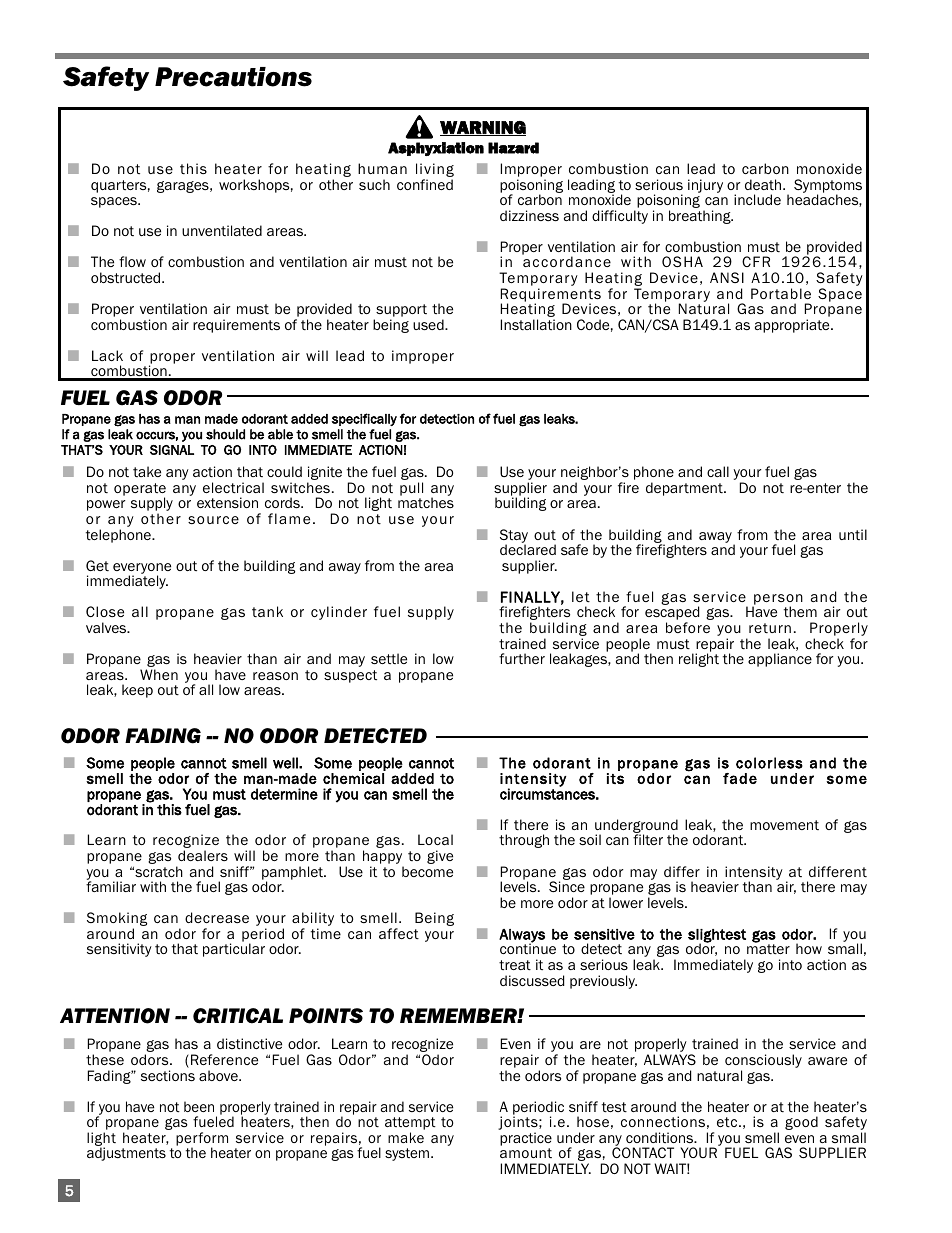 Image resolution: width=952 pixels, height=1233 pixels. What do you see at coordinates (522, 658) in the screenshot?
I see `further` at bounding box center [522, 658].
